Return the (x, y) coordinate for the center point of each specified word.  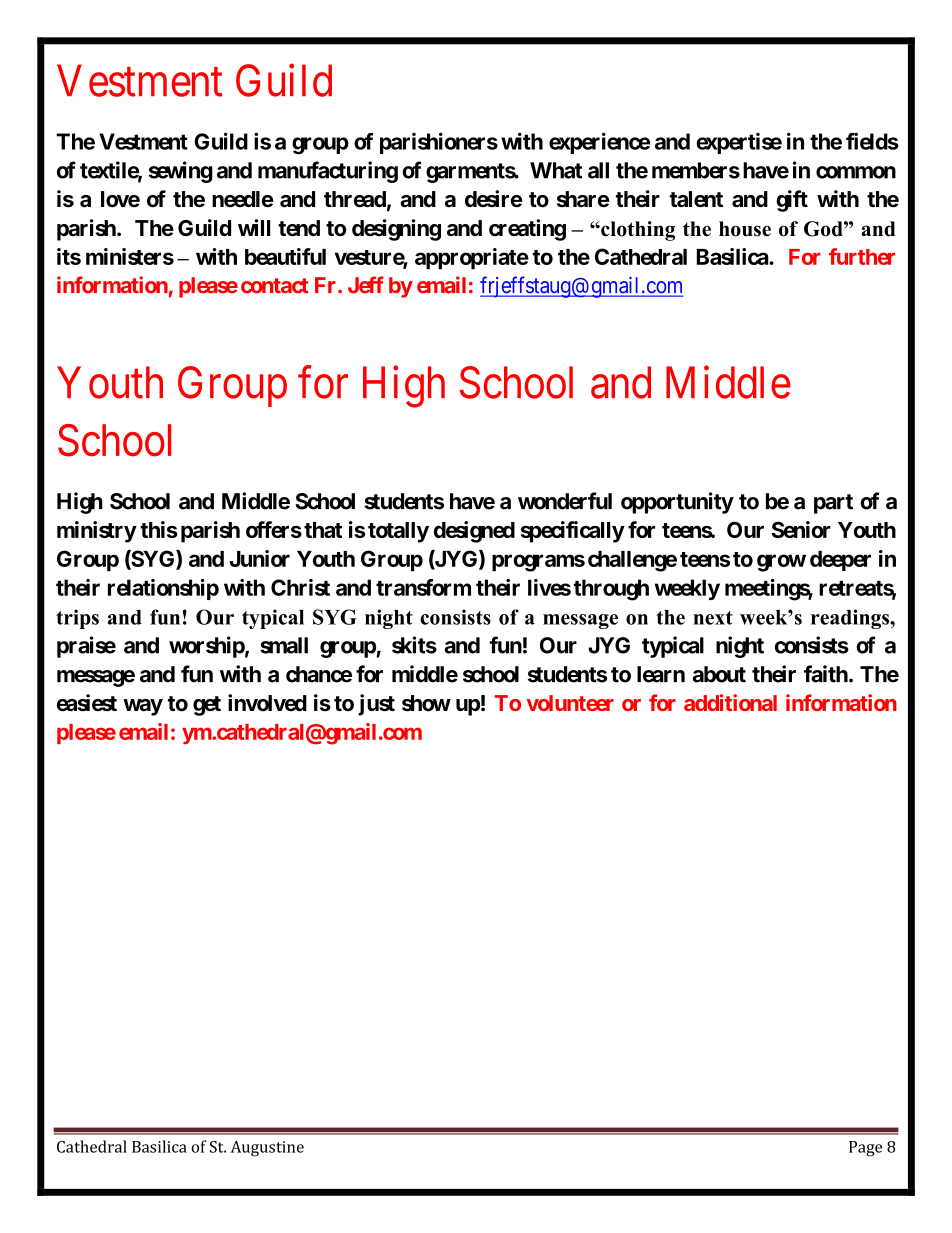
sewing (180, 172)
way (143, 707)
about (719, 674)
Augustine (267, 1149)
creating (527, 230)
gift (792, 201)
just (376, 705)
